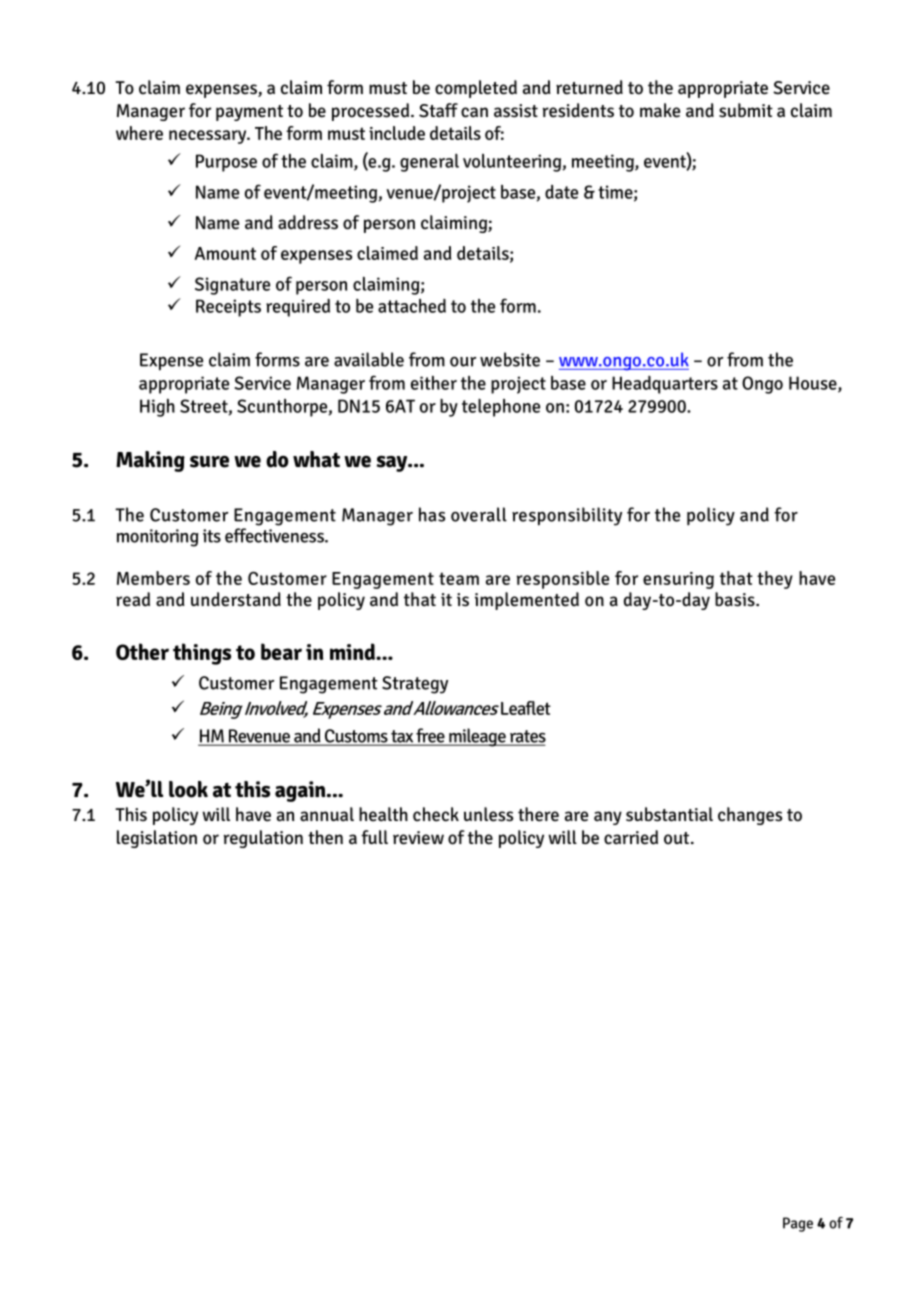  Describe the element at coordinates (631, 837) in the screenshot. I see `carried` at that location.
